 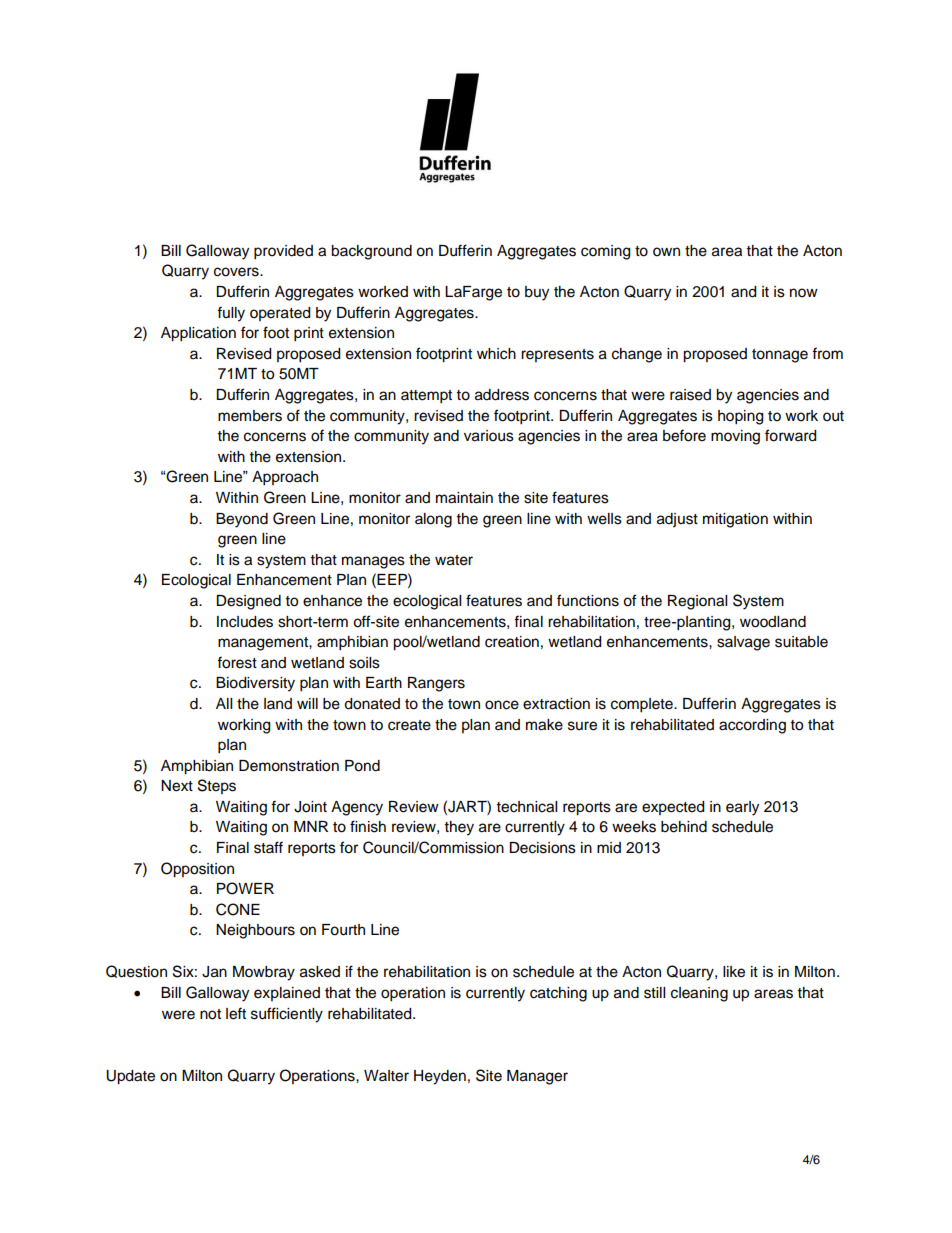 I want to click on buy, so click(x=537, y=293).
